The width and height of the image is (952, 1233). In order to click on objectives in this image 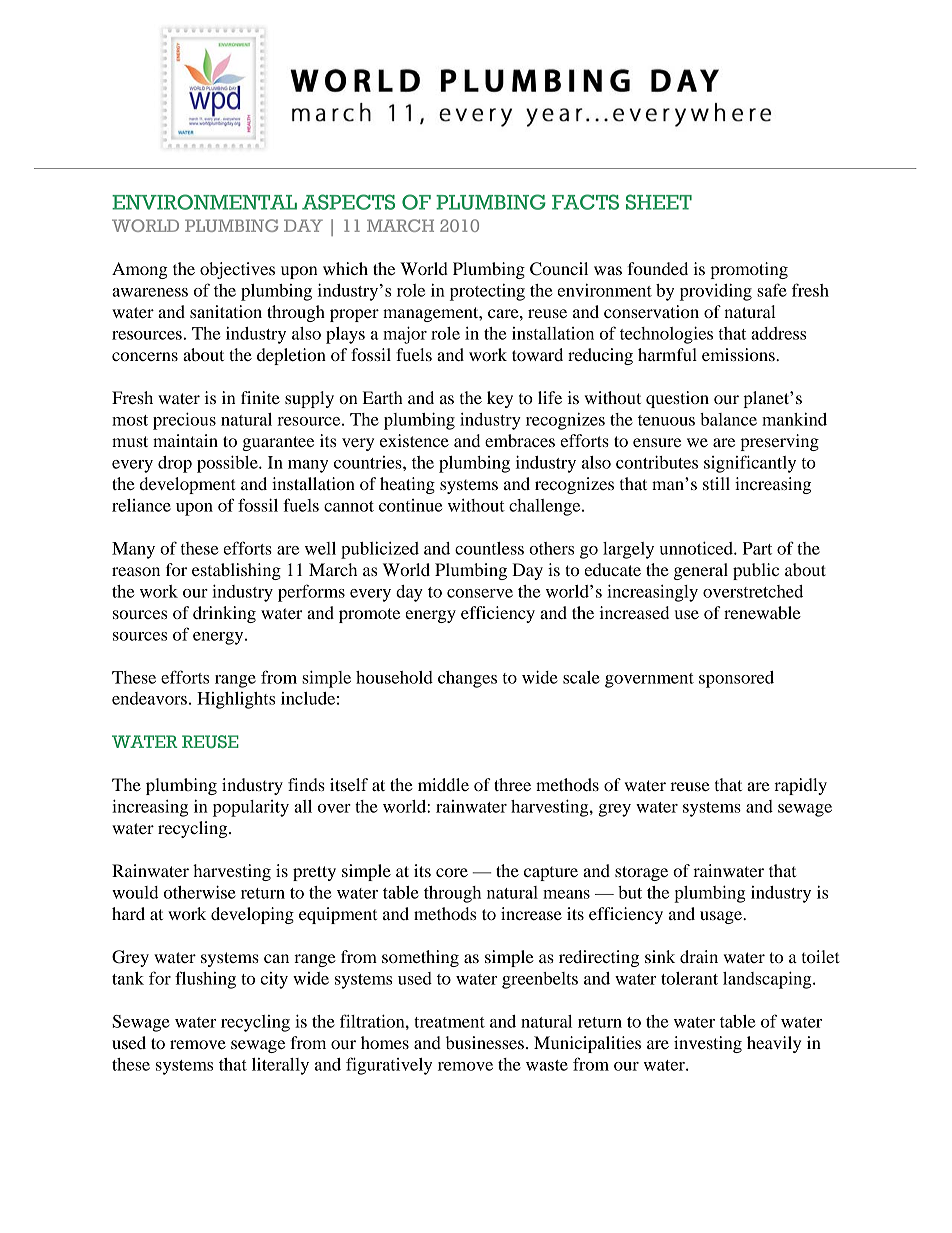, I will do `click(237, 270)`.
